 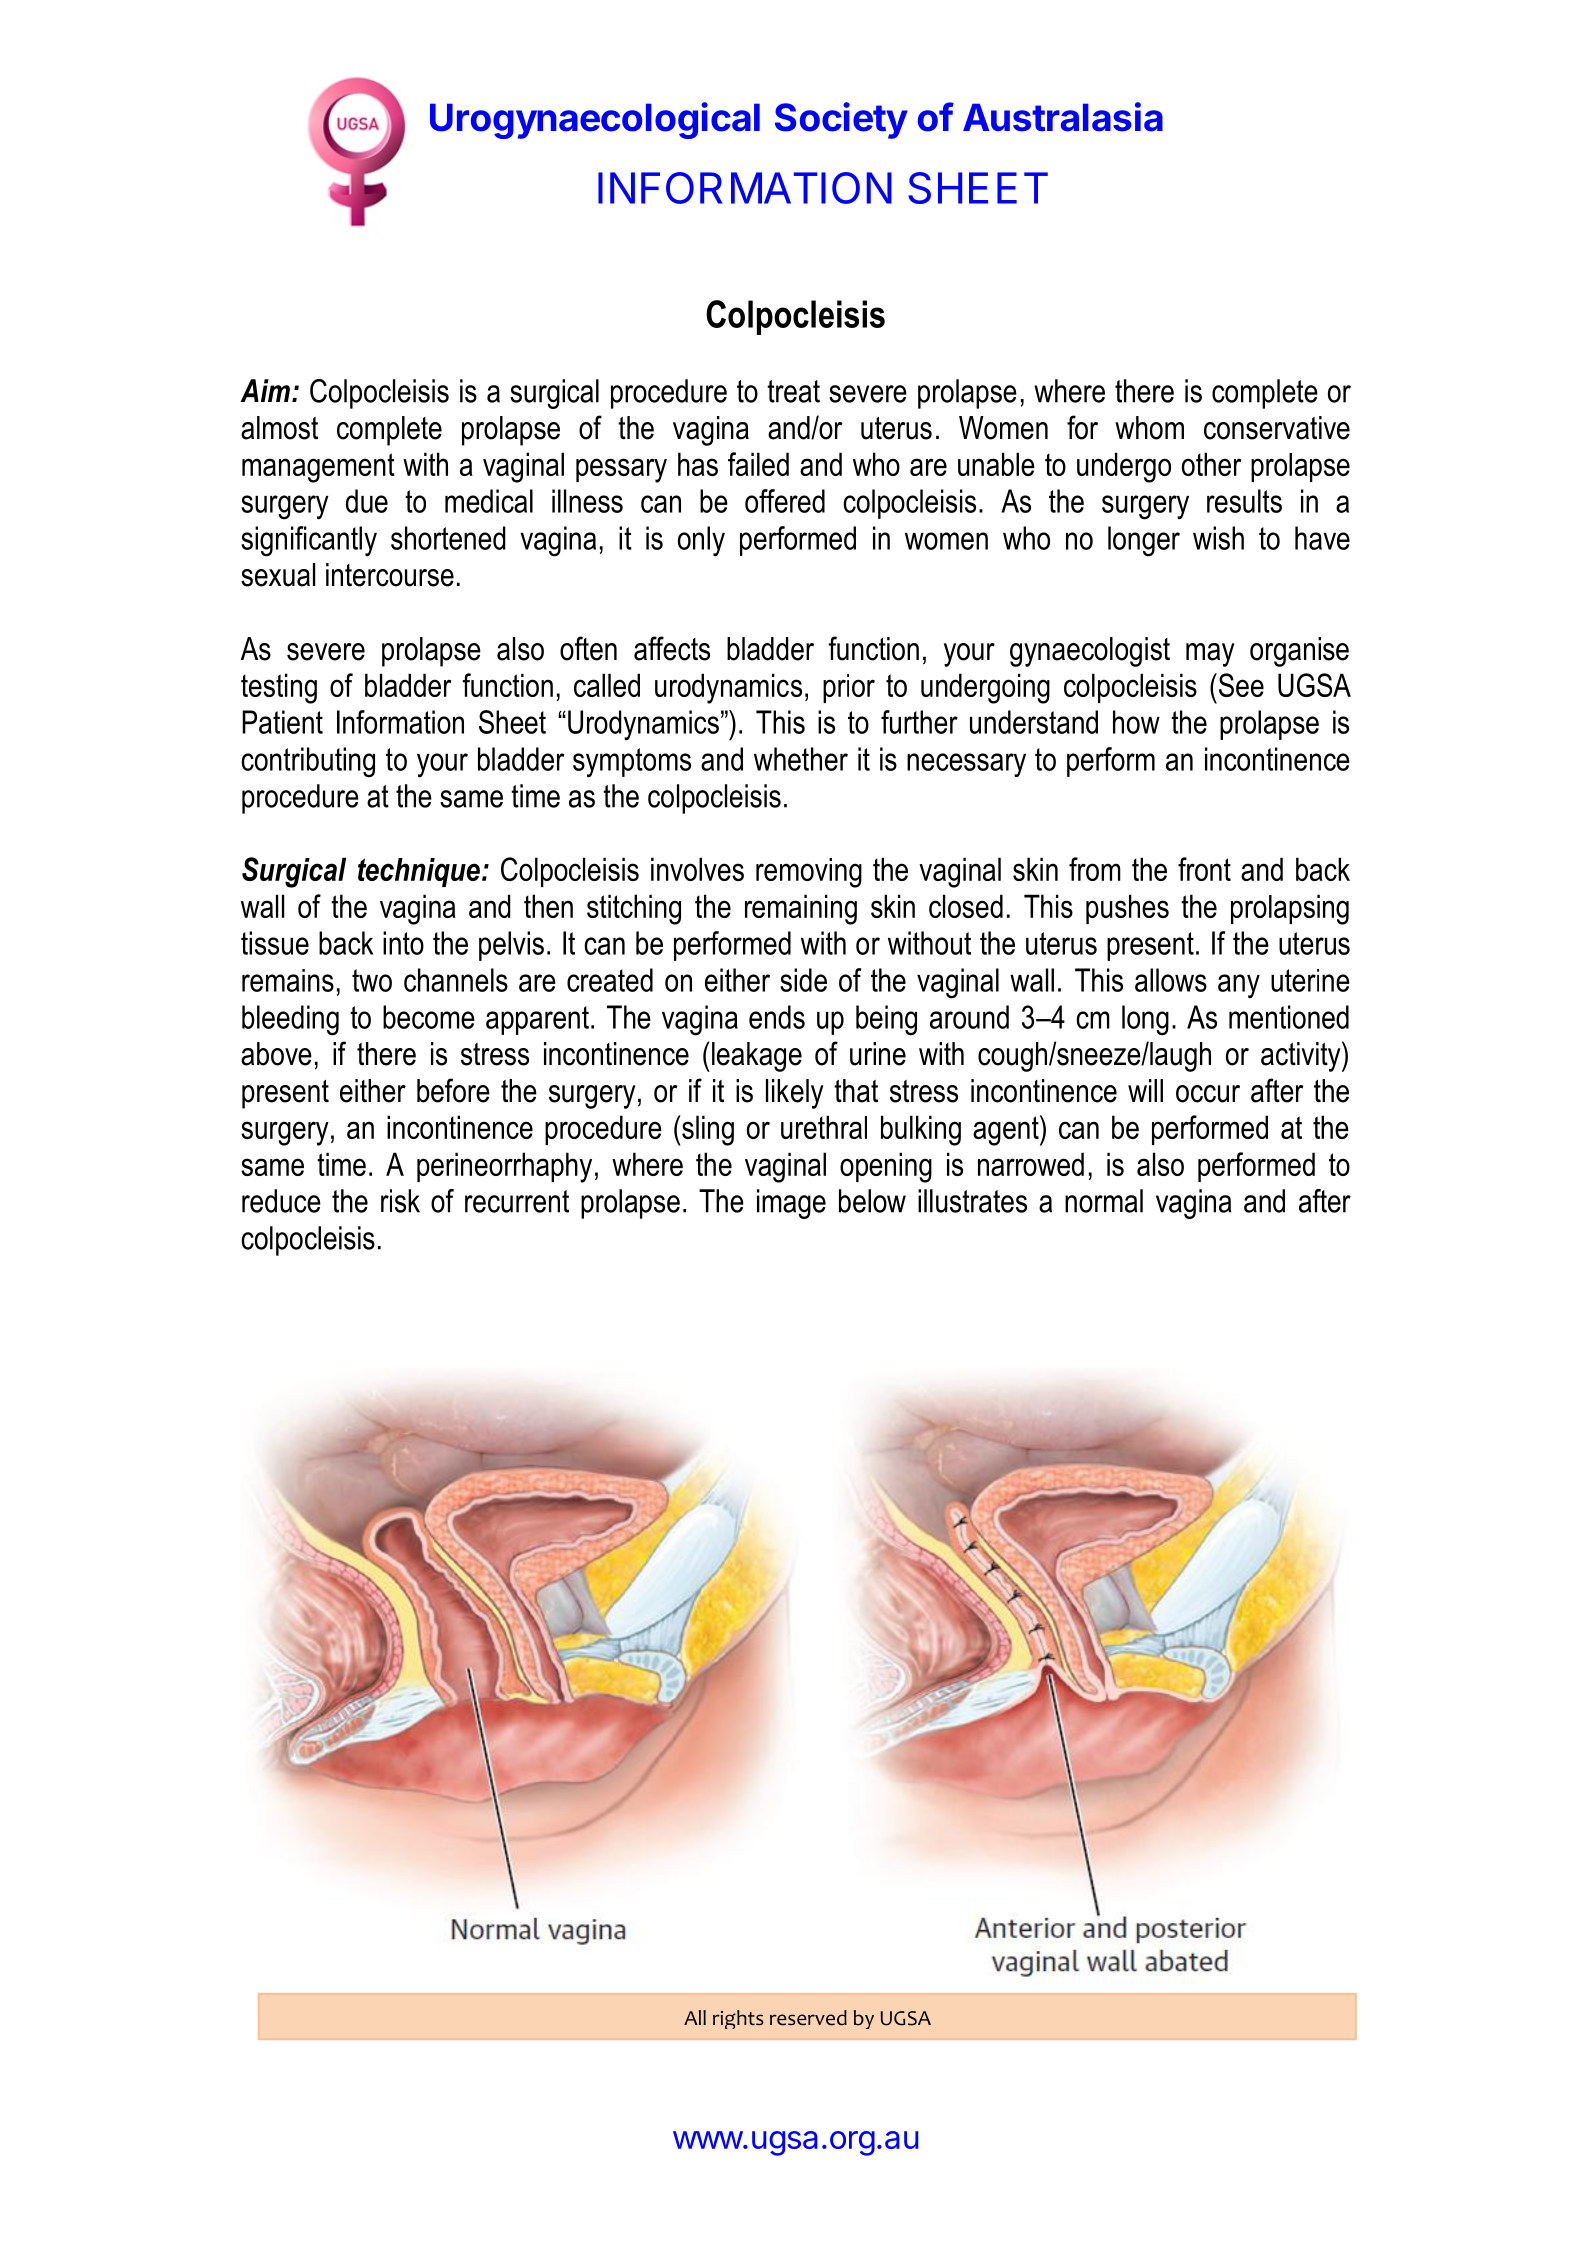 I want to click on contributing, so click(x=308, y=762).
